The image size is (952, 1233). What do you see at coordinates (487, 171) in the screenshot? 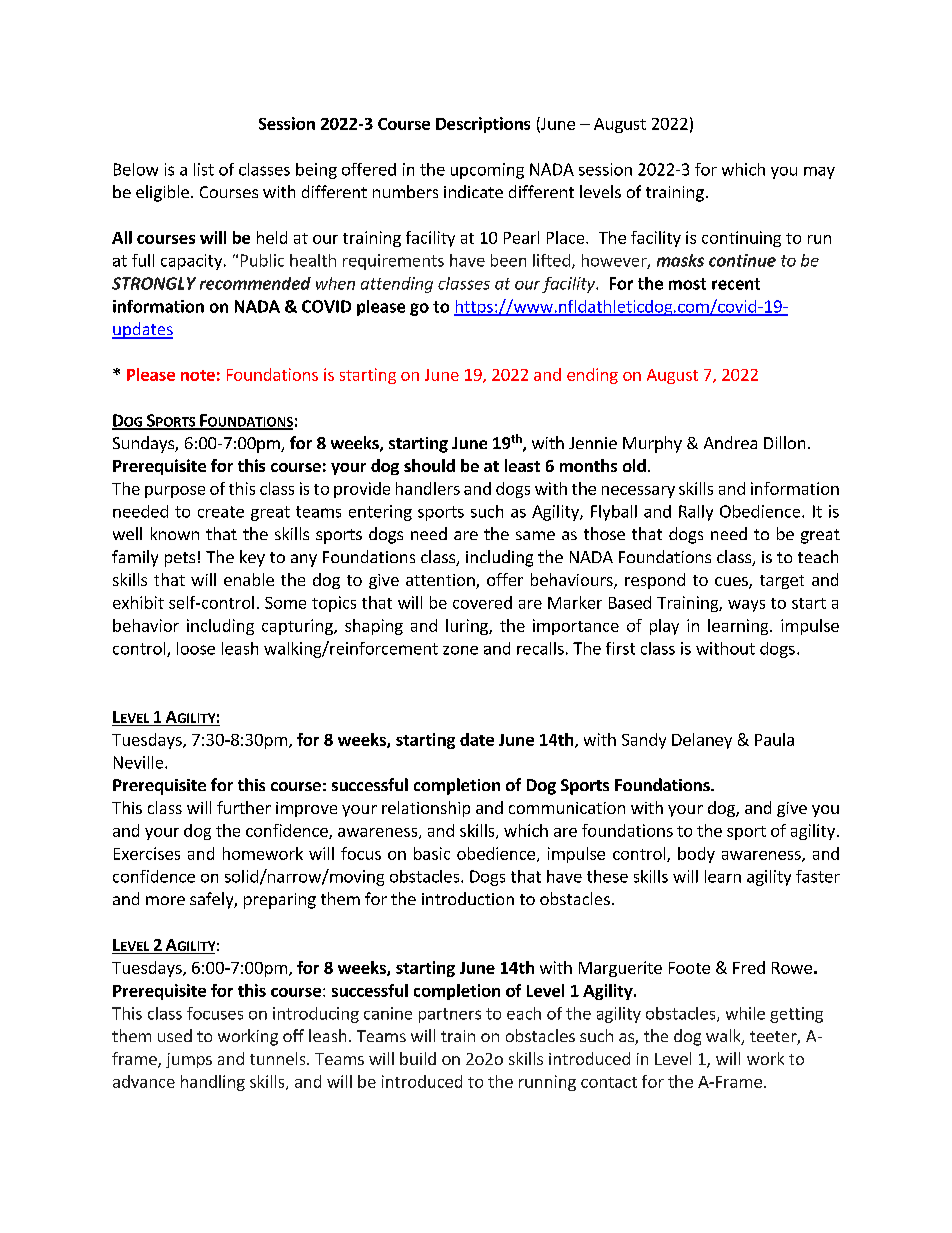
I see `upcoming` at bounding box center [487, 171].
